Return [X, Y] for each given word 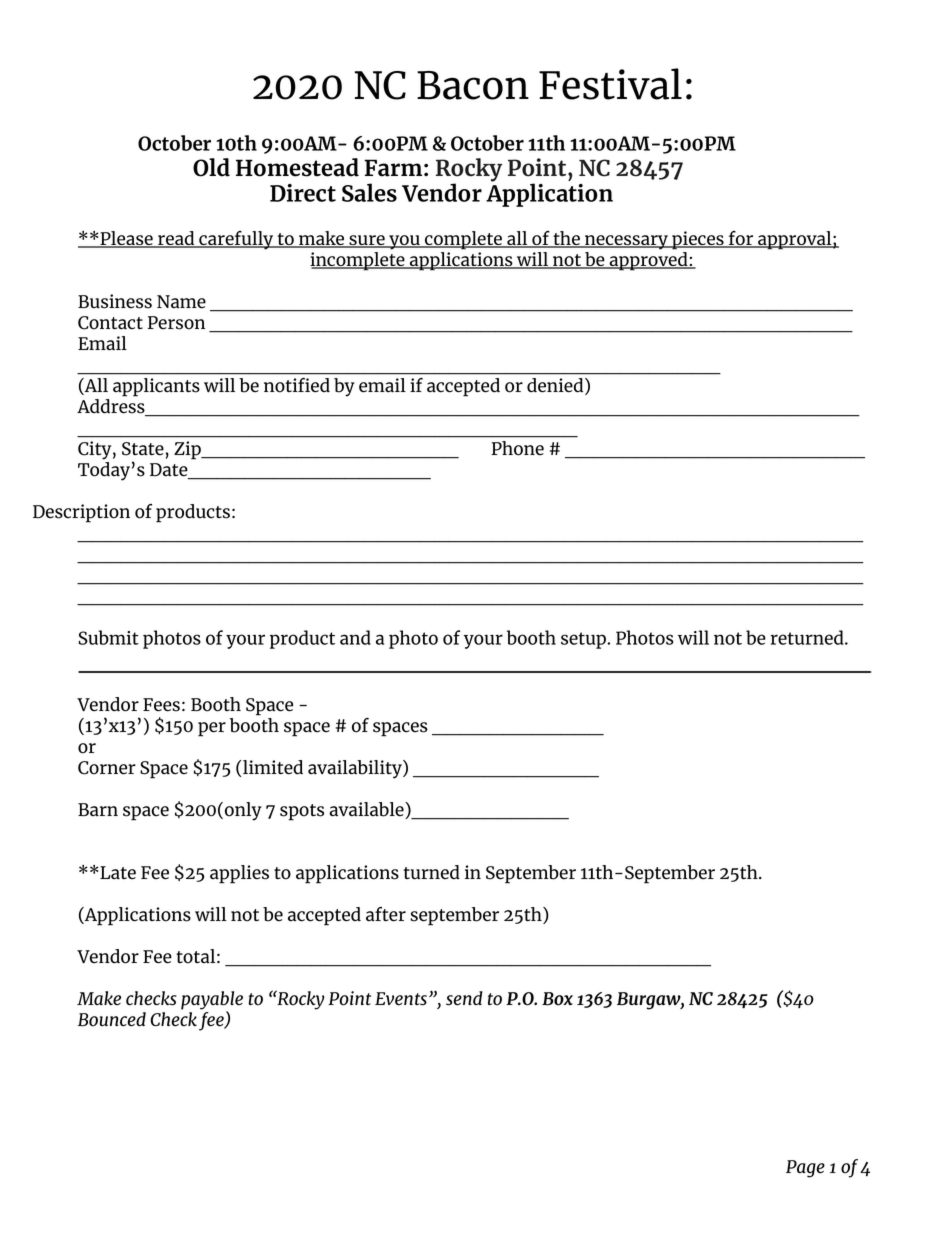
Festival [610, 84]
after [386, 914]
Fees [161, 705]
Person [176, 323]
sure [367, 241]
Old [211, 167]
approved [648, 261]
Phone [517, 448]
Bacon [473, 85]
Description [81, 513]
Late [117, 873]
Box [557, 999]
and [355, 637]
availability [356, 769]
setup [584, 640]
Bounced [112, 1019]
